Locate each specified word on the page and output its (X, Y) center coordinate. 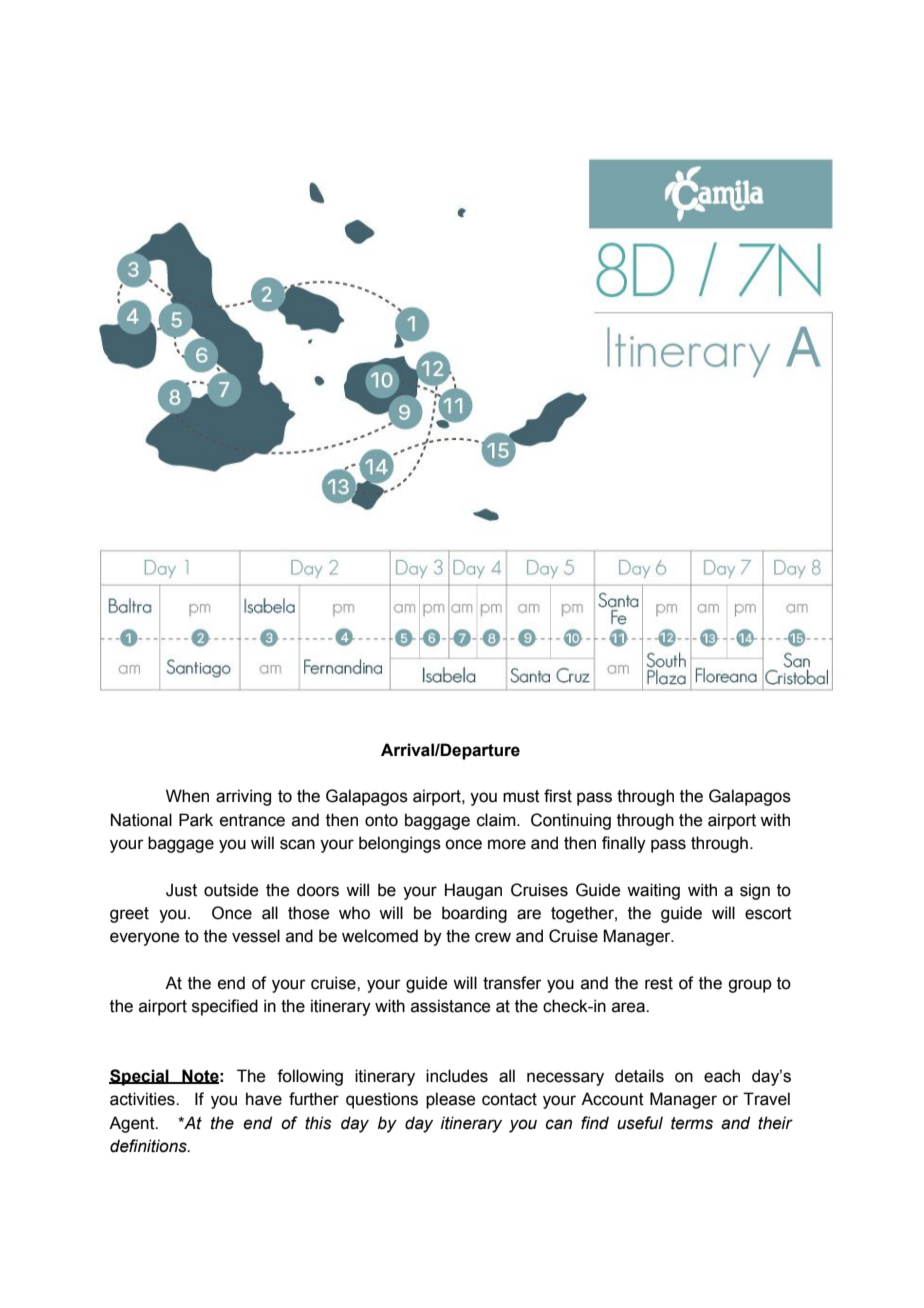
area (629, 1007)
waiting (653, 891)
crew (493, 937)
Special (140, 1077)
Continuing (571, 821)
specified (225, 1007)
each (722, 1076)
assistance (450, 1006)
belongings (400, 844)
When (187, 796)
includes (457, 1076)
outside (231, 890)
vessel (256, 936)
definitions (149, 1146)
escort (768, 913)
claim (497, 820)
